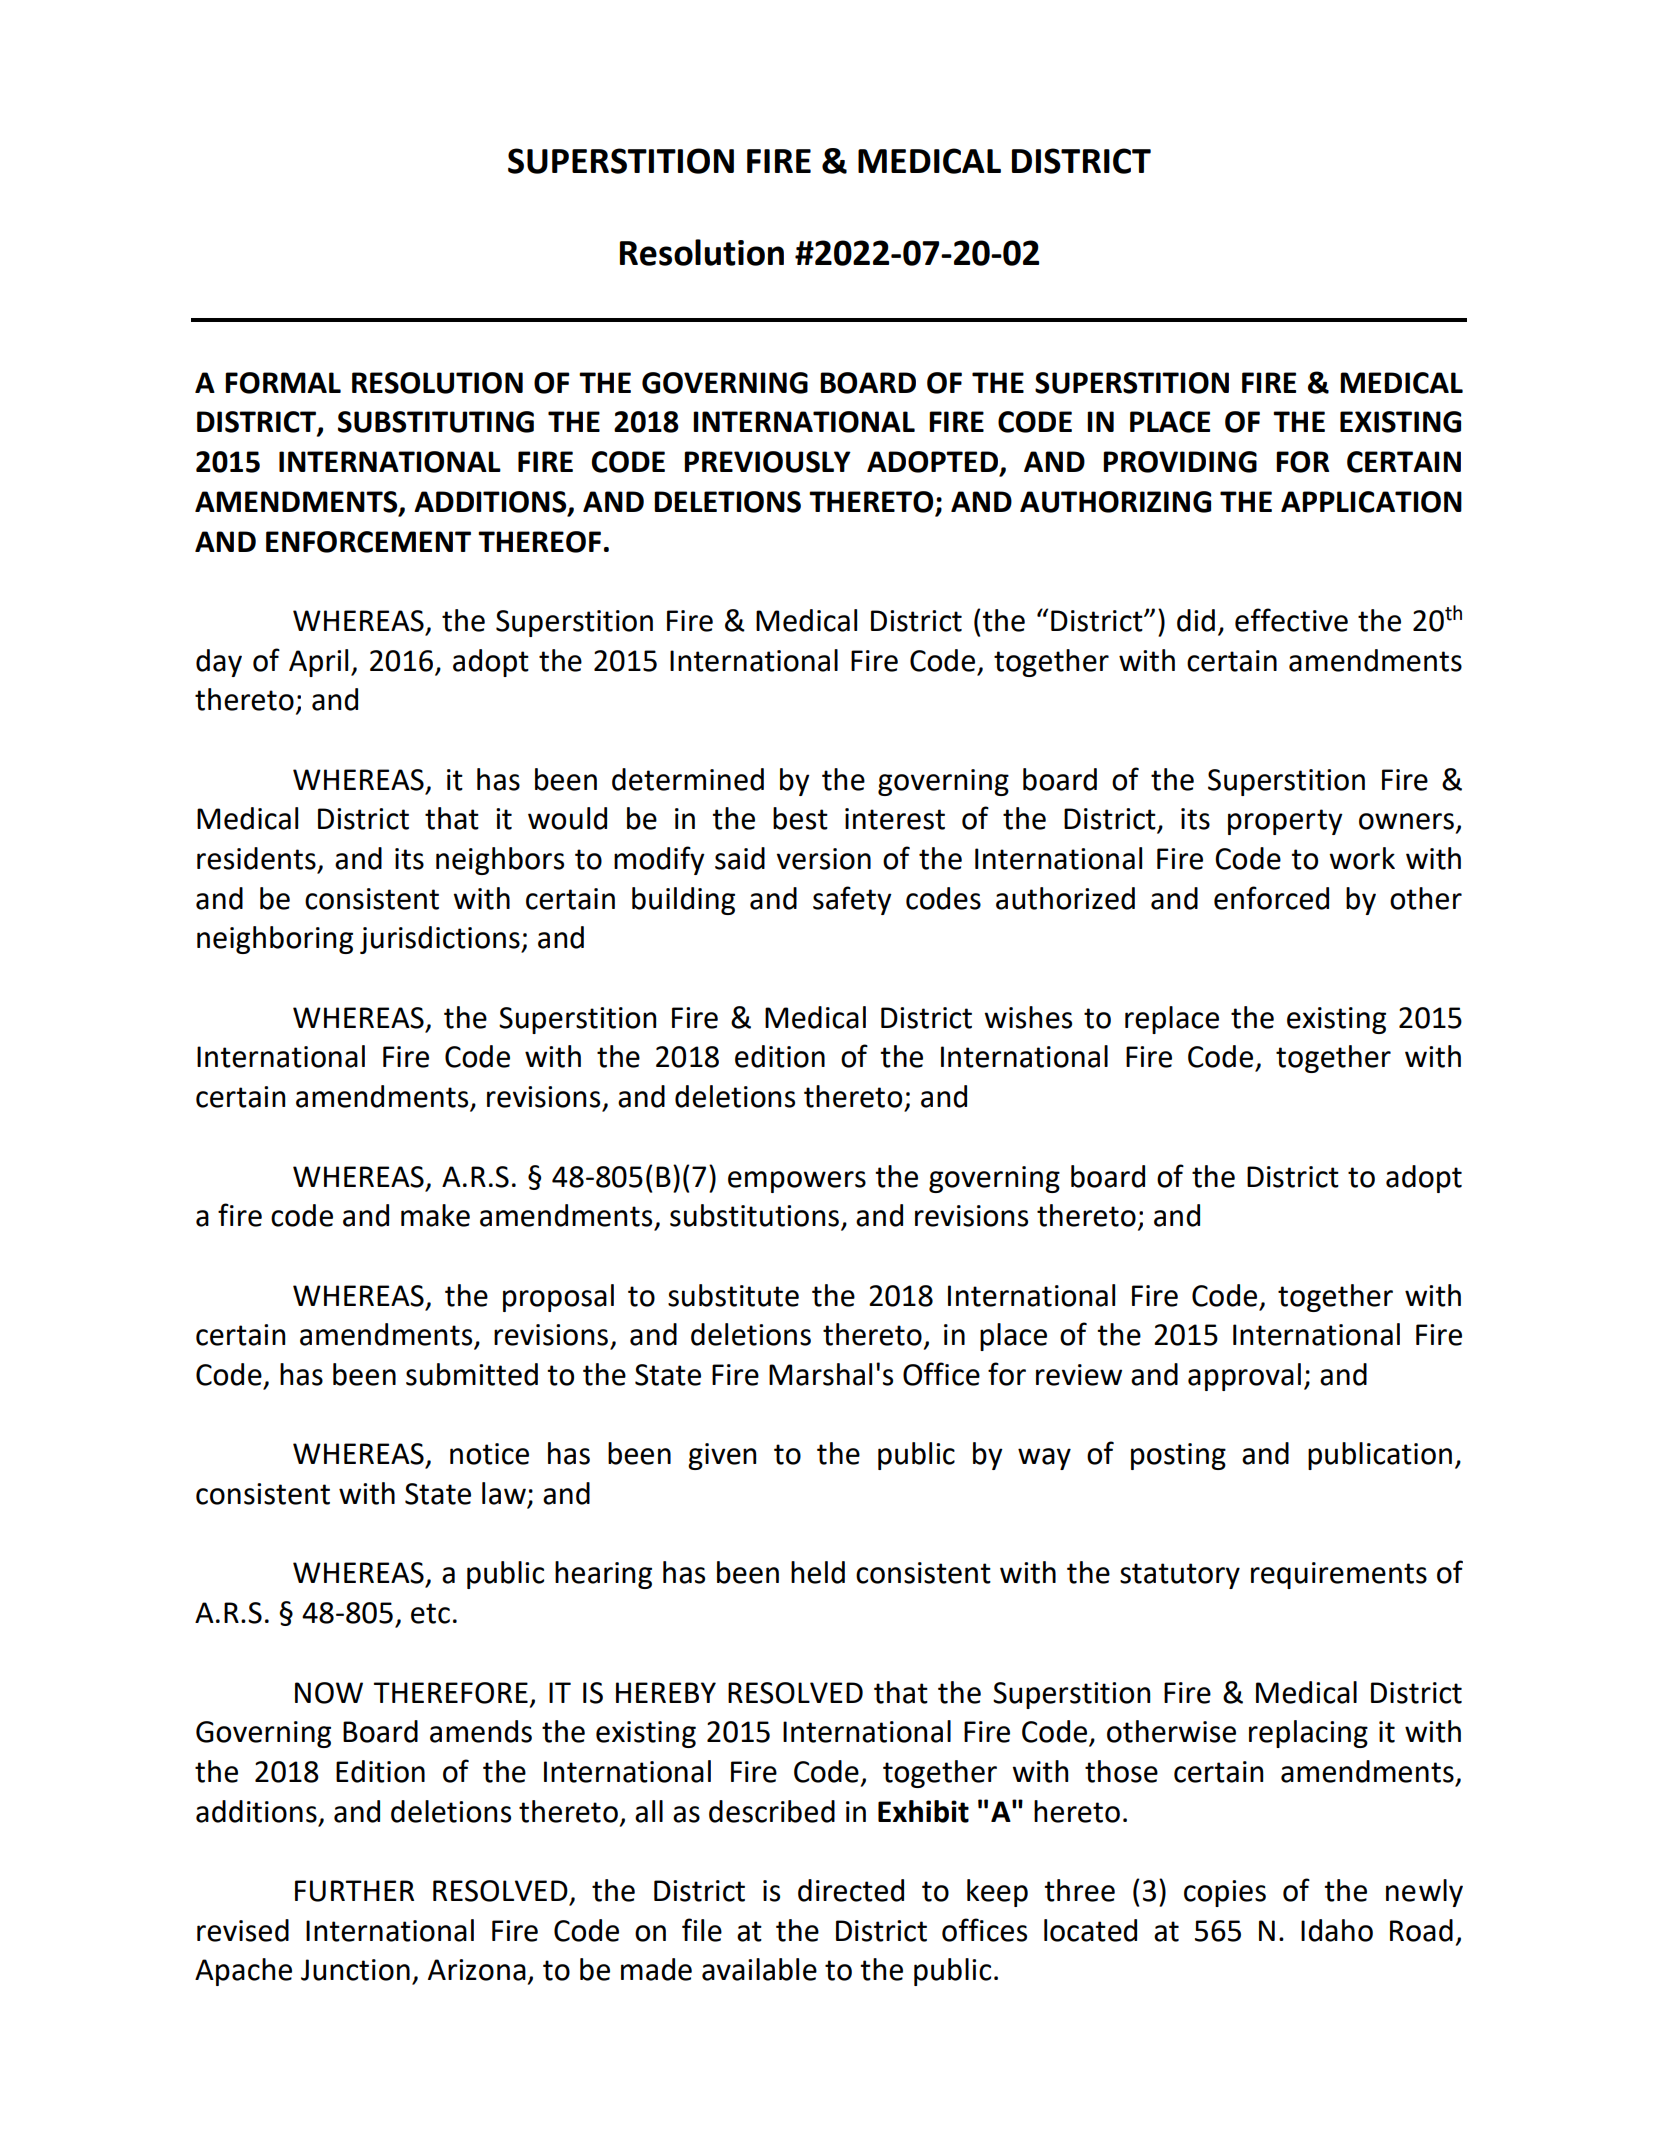 This screenshot has height=2146, width=1658. What do you see at coordinates (797, 1182) in the screenshot?
I see `empowers` at bounding box center [797, 1182].
